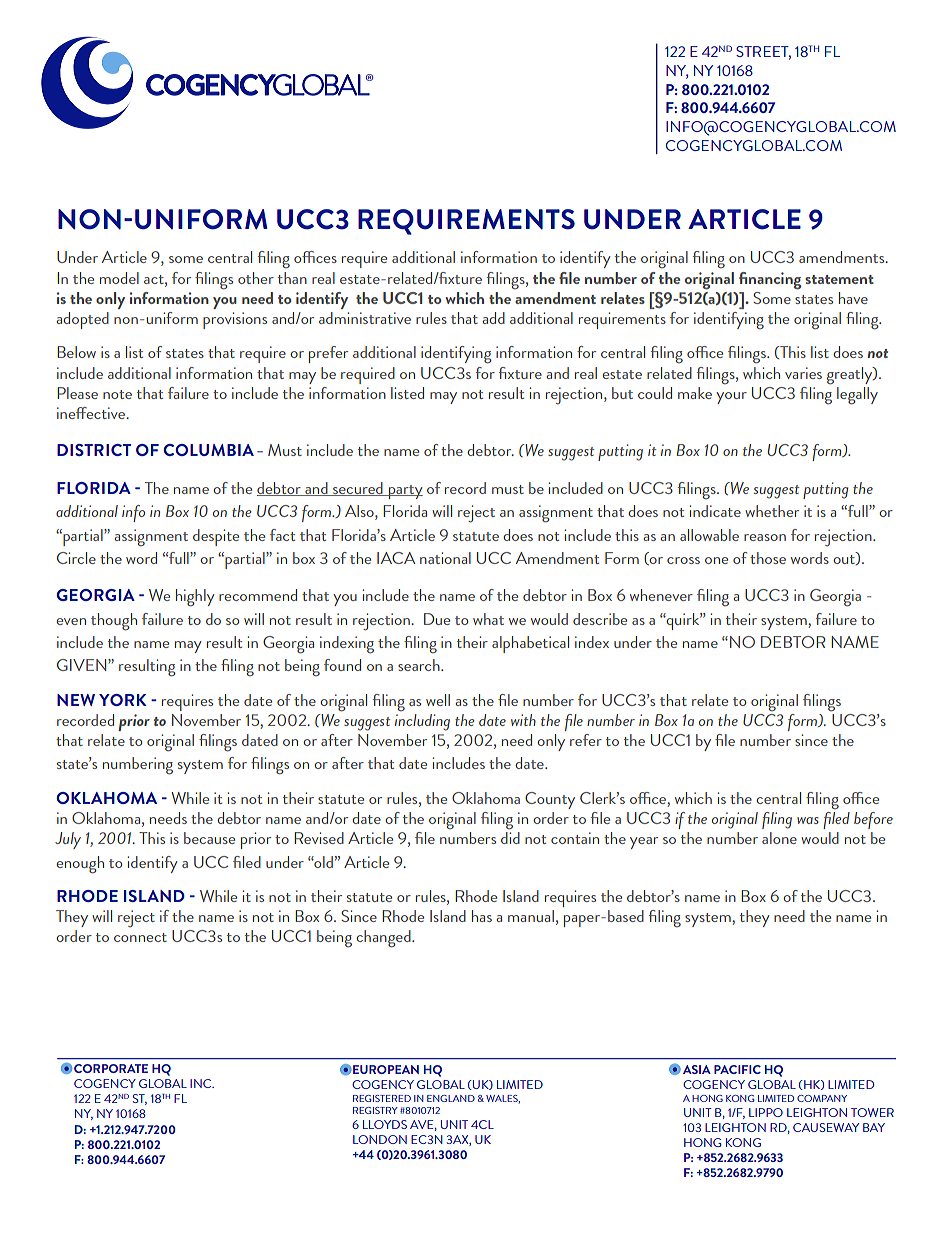 This screenshot has height=1233, width=952. What do you see at coordinates (111, 1068) in the screenshot?
I see `CORPORATE` at bounding box center [111, 1068].
